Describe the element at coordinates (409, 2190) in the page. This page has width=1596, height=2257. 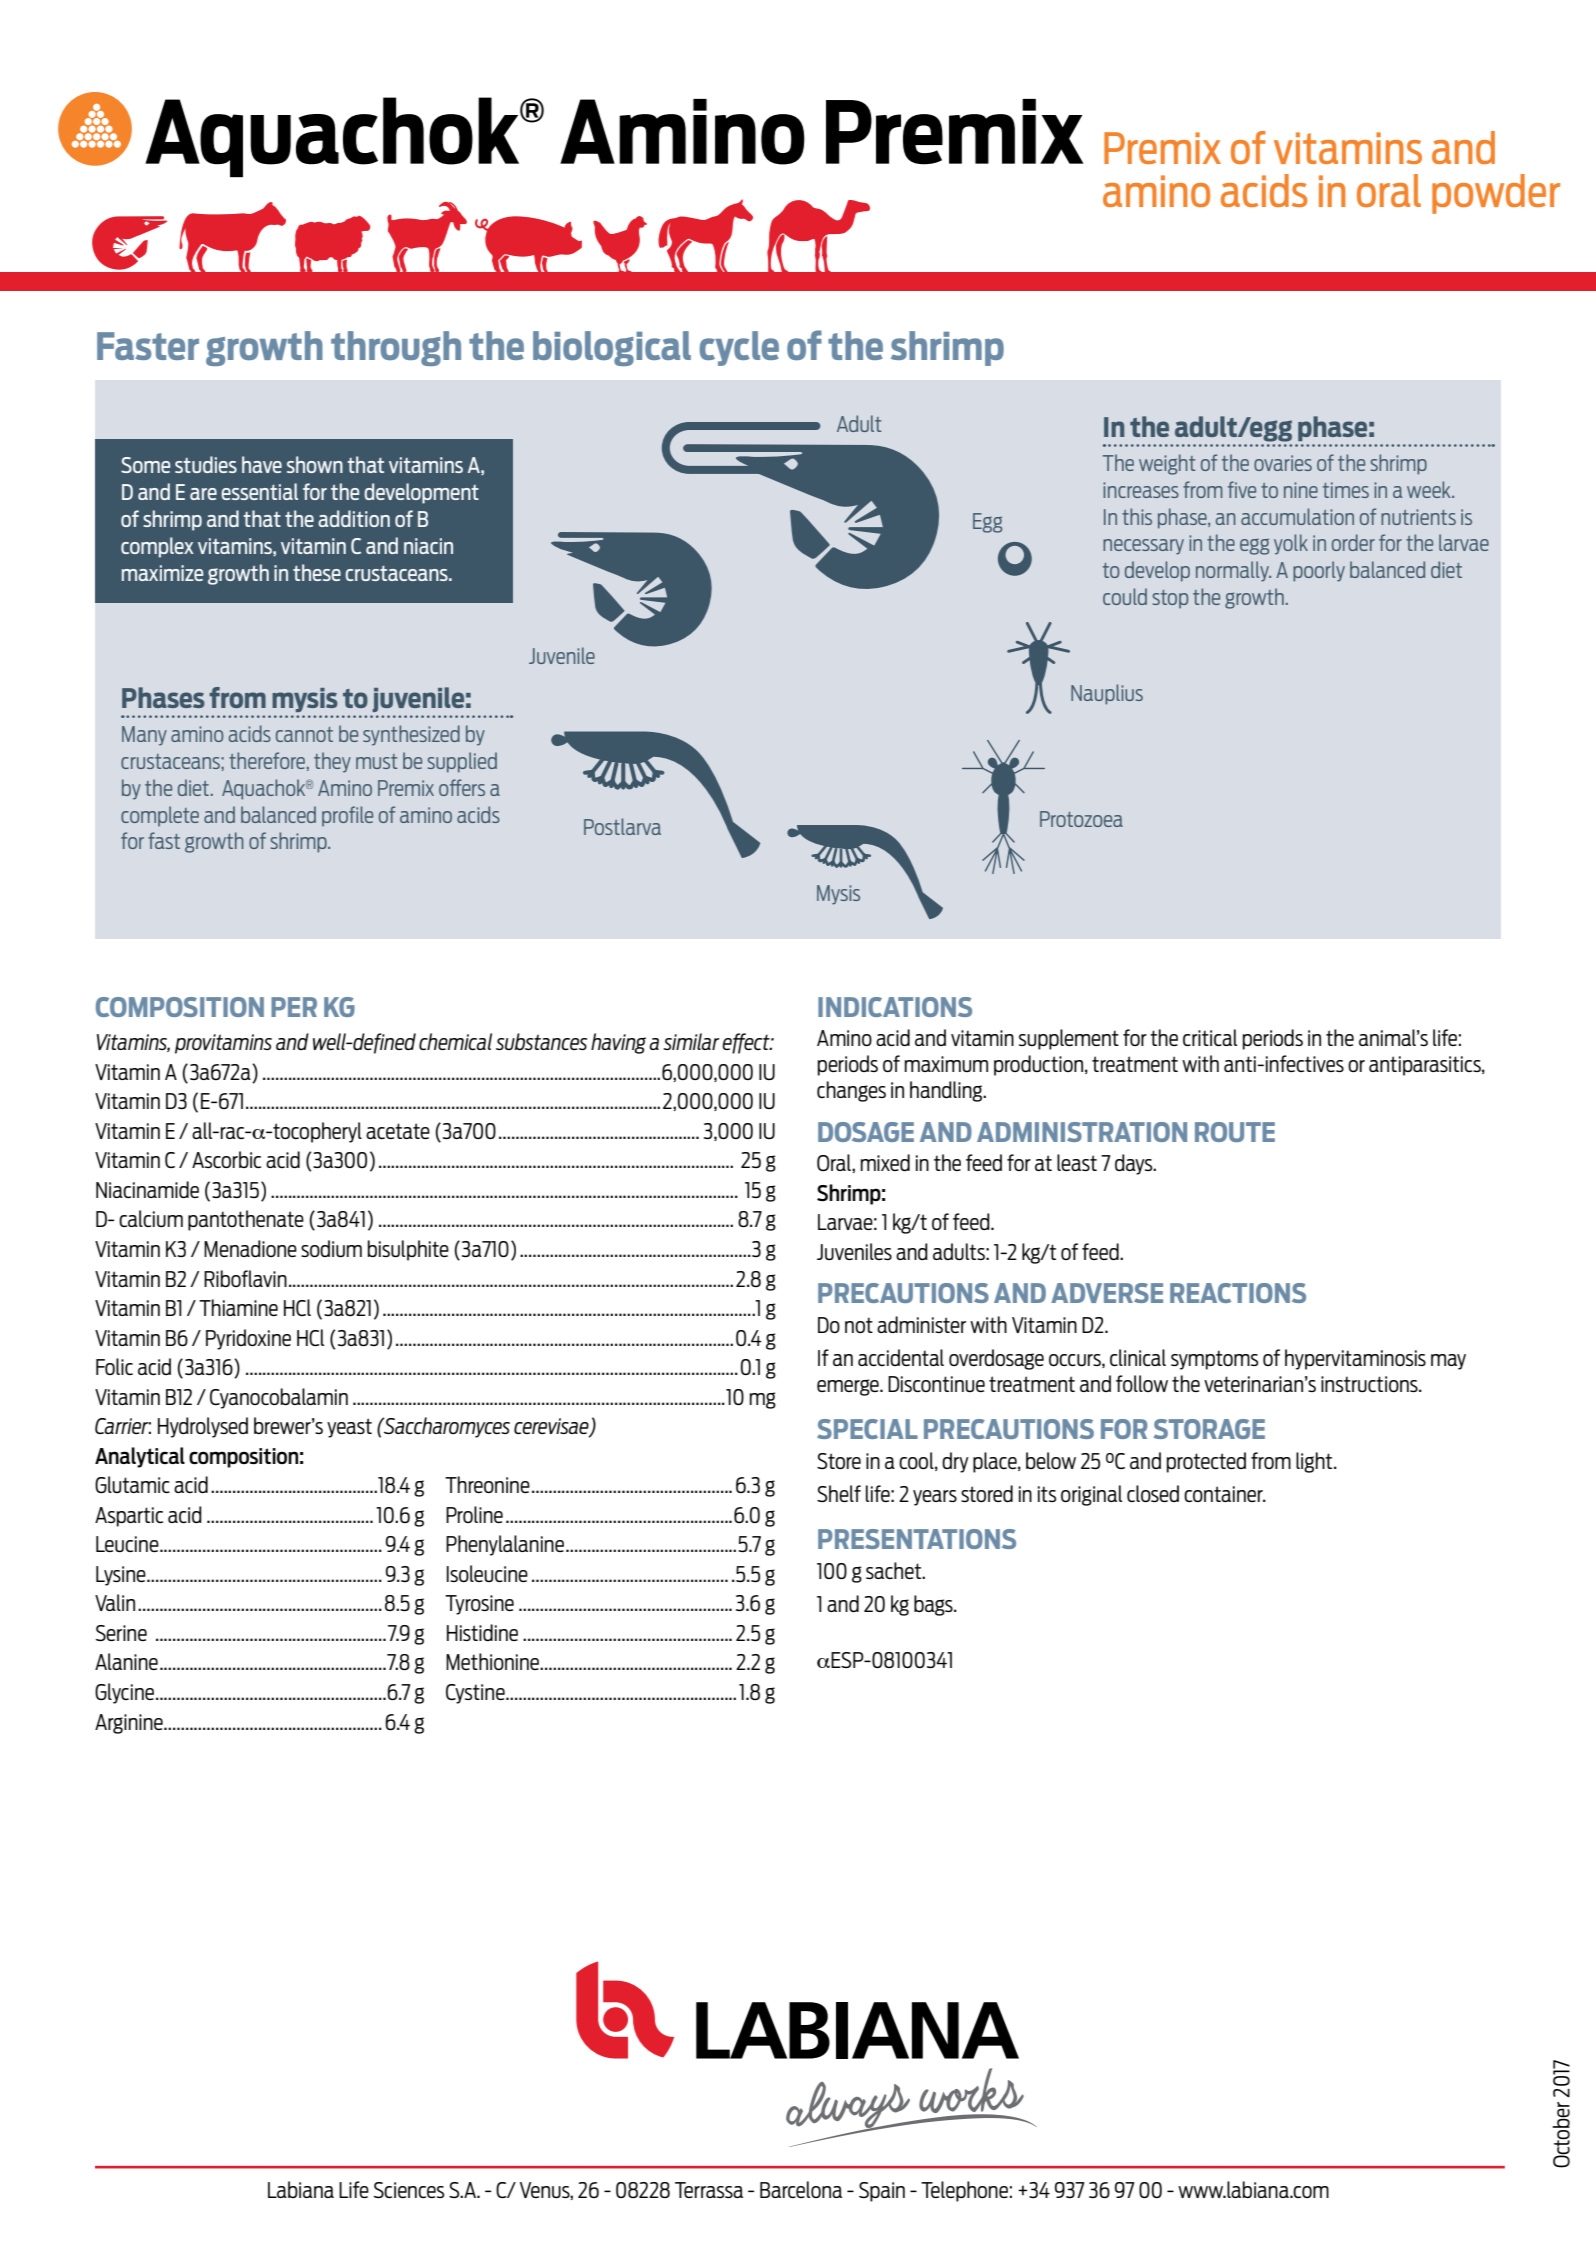
I see `Sciences` at that location.
